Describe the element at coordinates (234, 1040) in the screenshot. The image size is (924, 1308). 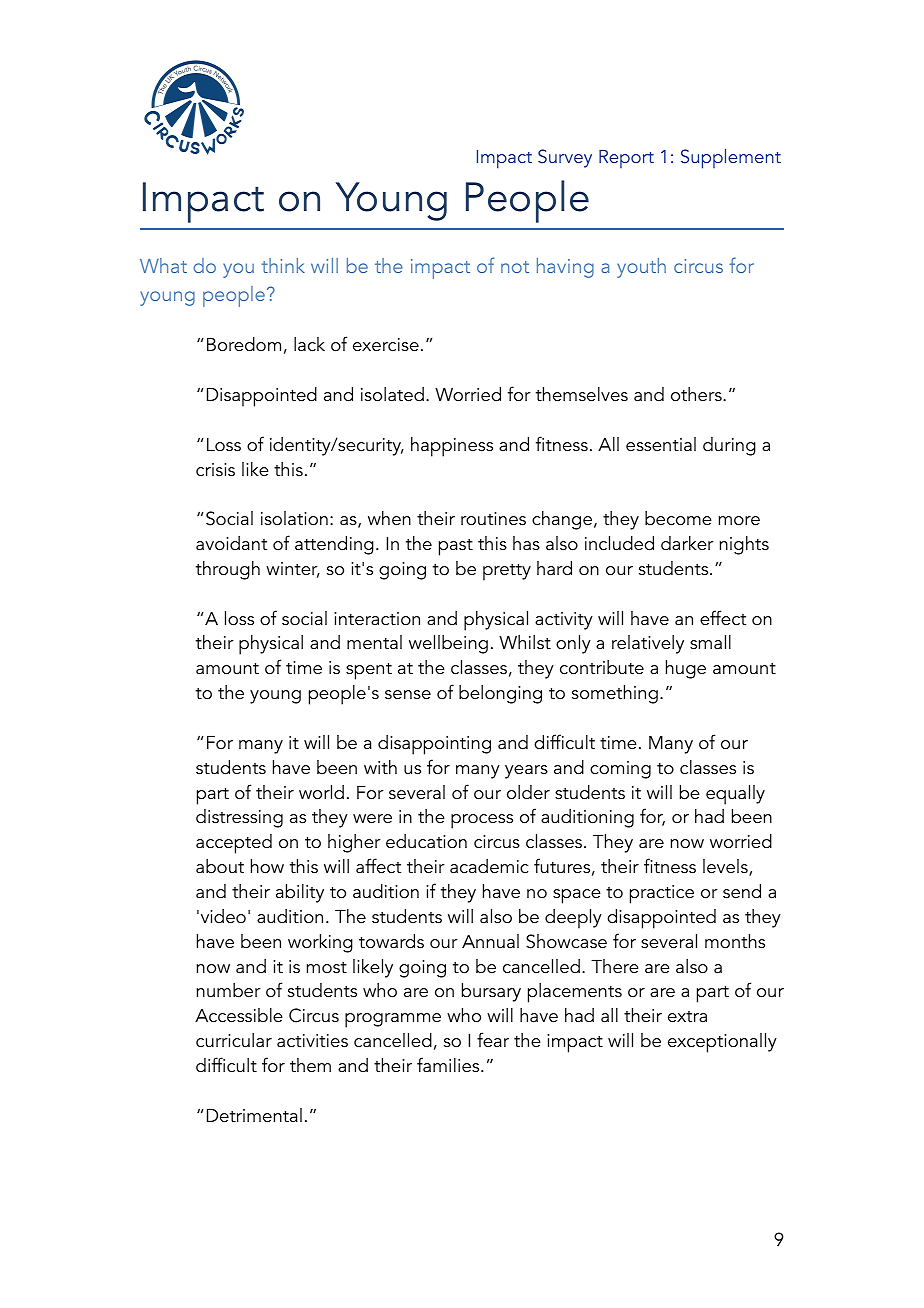
I see `curricular` at that location.
